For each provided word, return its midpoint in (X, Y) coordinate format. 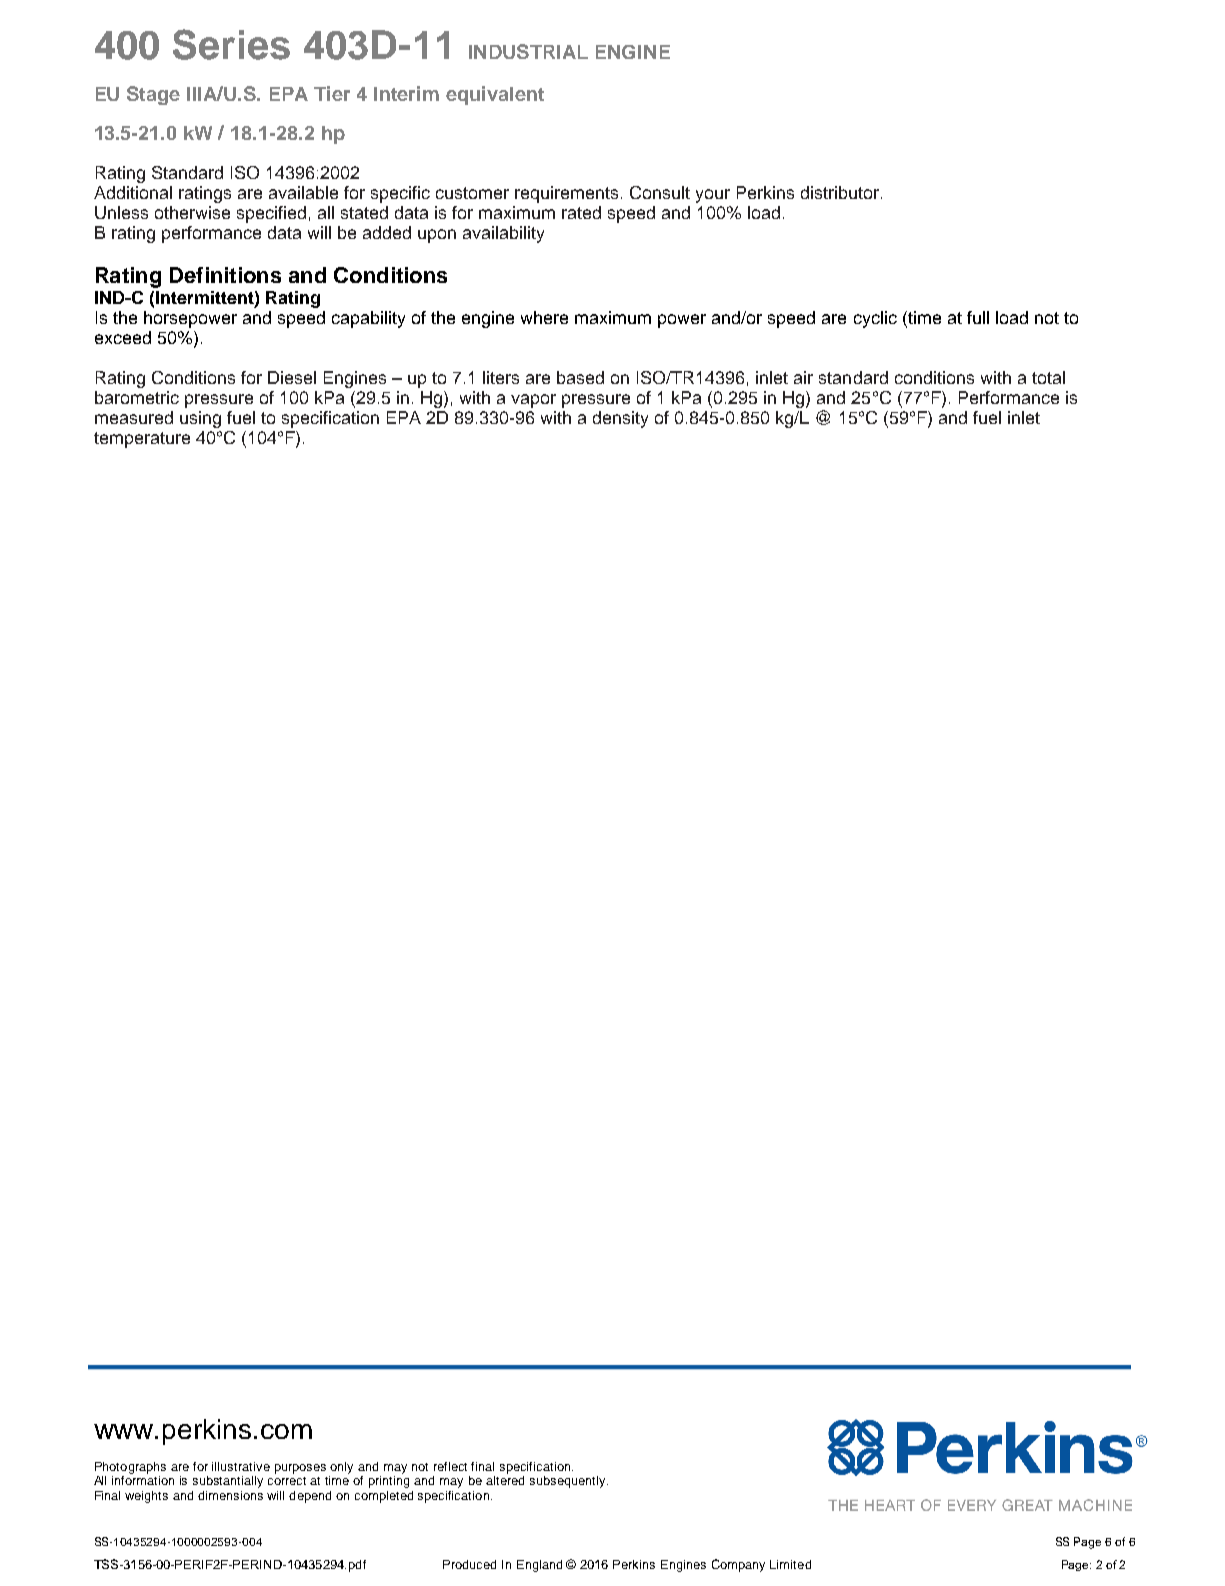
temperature (142, 440)
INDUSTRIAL (528, 51)
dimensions (230, 1495)
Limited (790, 1564)
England (539, 1566)
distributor (841, 192)
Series (231, 44)
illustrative (241, 1466)
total (1048, 377)
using (200, 419)
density (620, 419)
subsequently (569, 1482)
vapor (533, 401)
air (803, 377)
